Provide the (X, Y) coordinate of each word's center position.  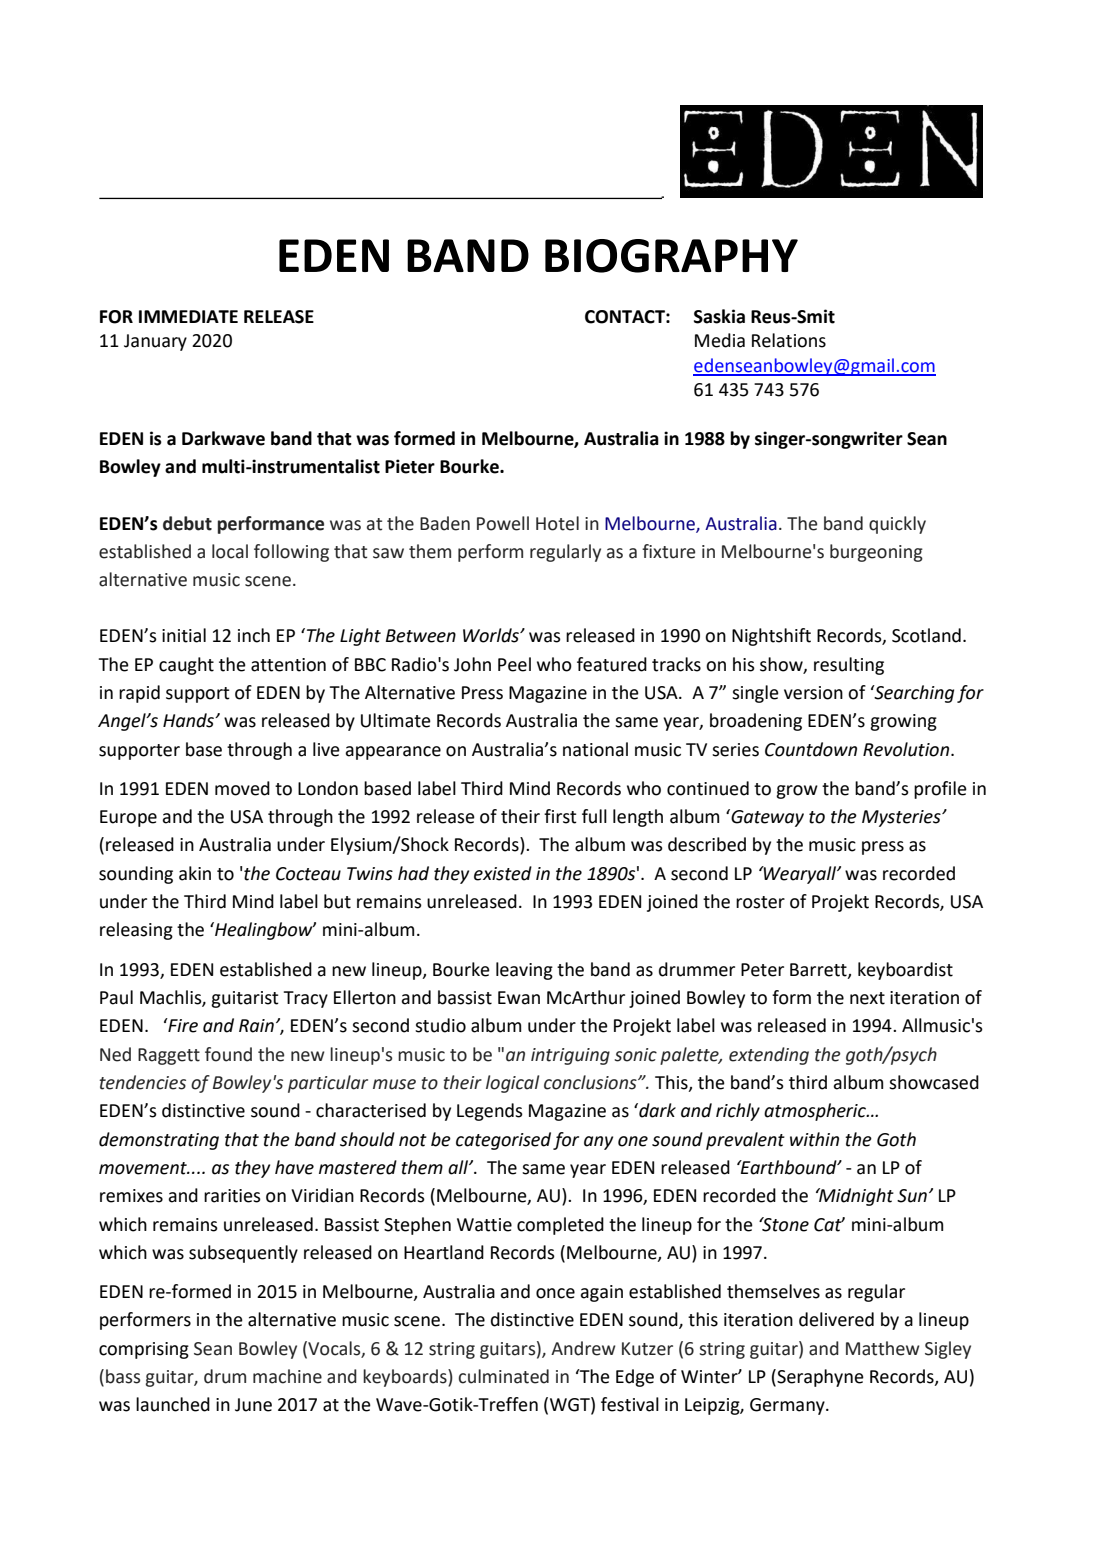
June (253, 1405)
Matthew (883, 1348)
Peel (514, 664)
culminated (504, 1376)
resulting (849, 666)
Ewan (519, 998)
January (155, 342)
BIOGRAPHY (671, 256)
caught (186, 666)
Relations (789, 340)
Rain (256, 1026)
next (867, 998)
